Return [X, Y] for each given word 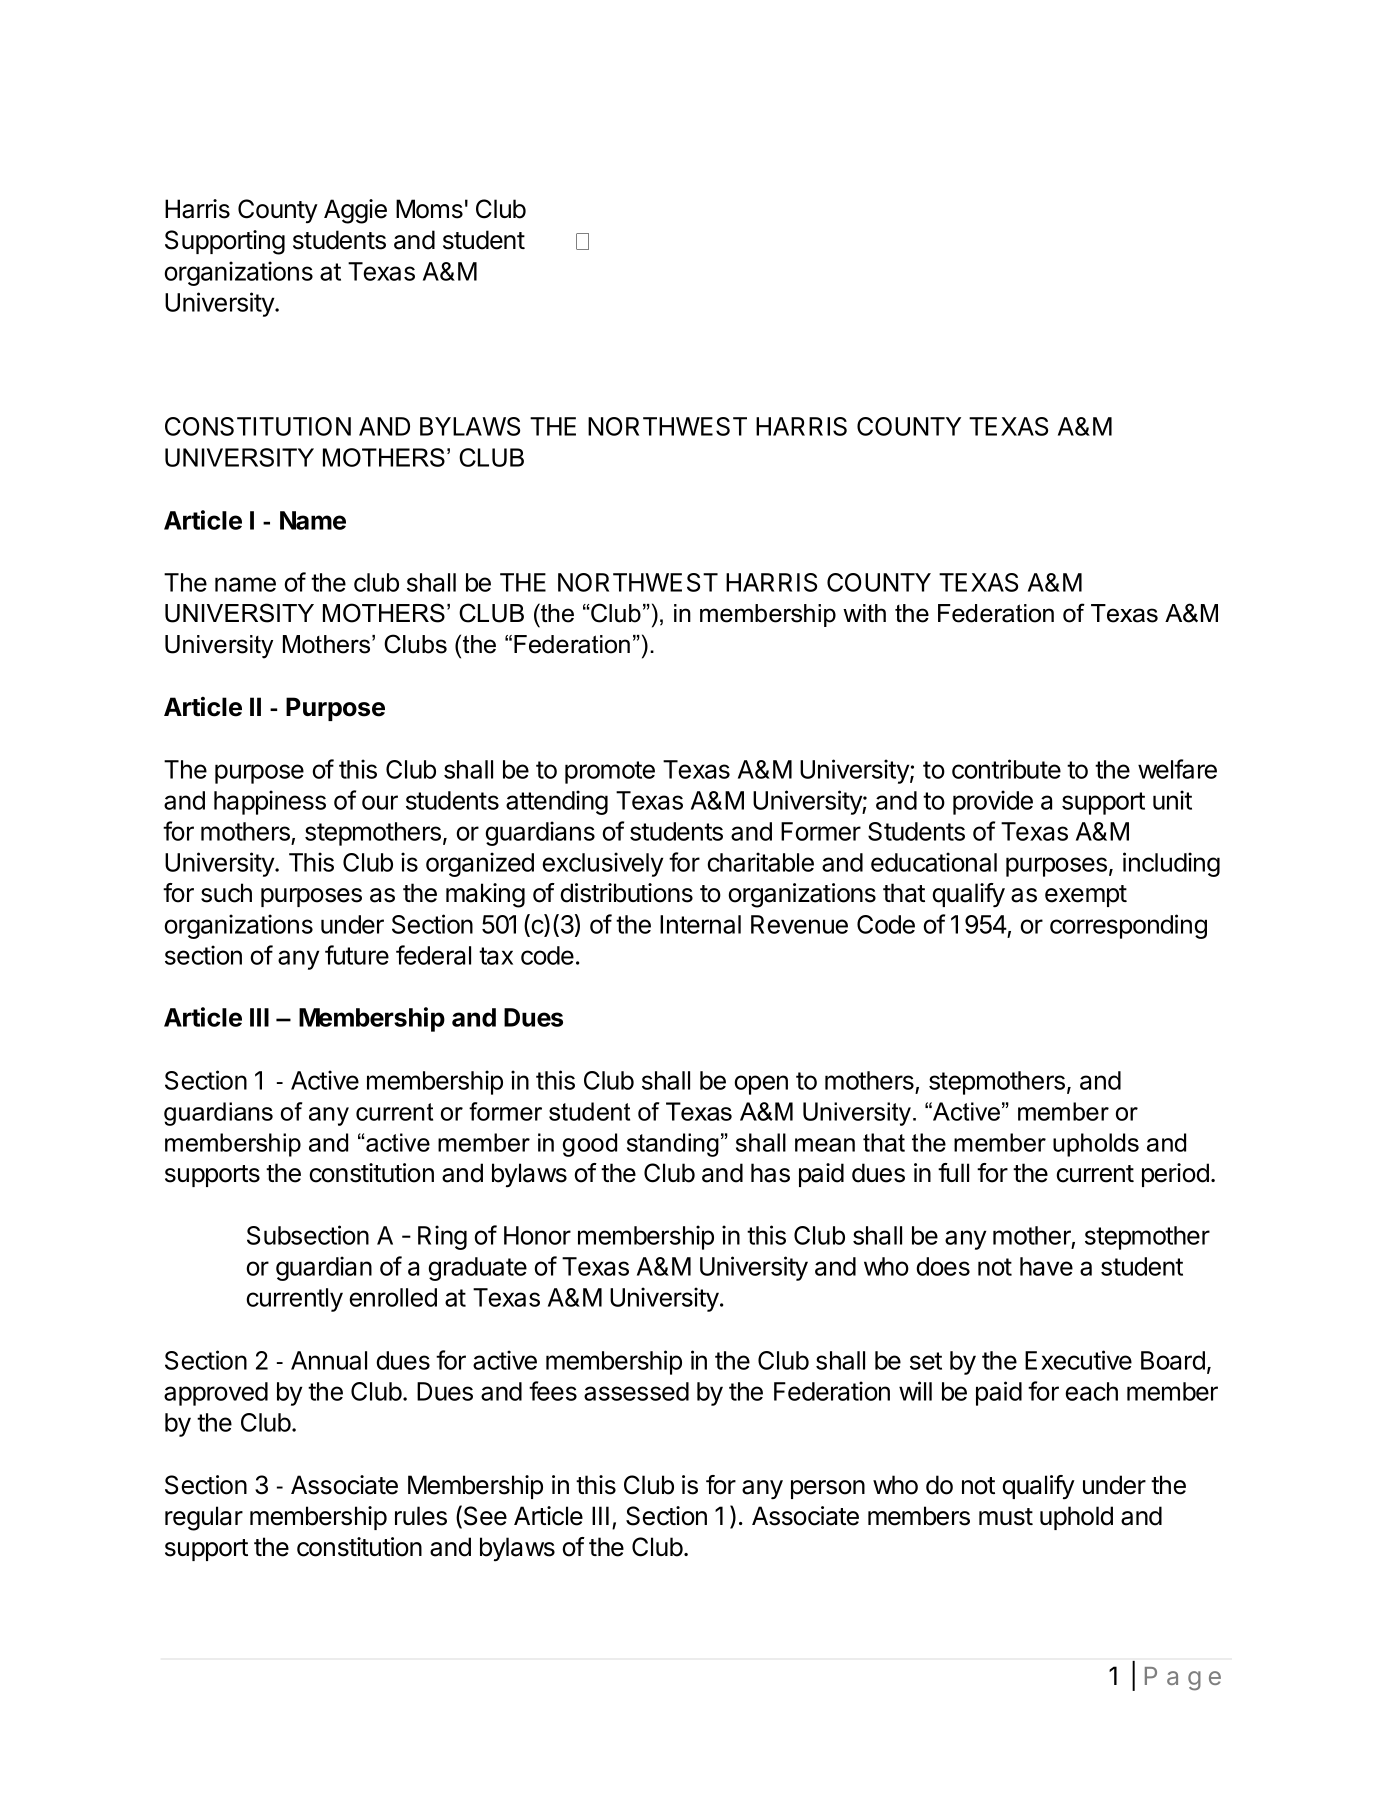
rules [421, 1516]
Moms [429, 209]
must [1006, 1517]
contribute [1006, 769]
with [864, 613]
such [226, 893]
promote [610, 772]
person [828, 1489]
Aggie [355, 211]
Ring [442, 1237]
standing [673, 1145]
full [953, 1172]
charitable [760, 862]
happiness [270, 802]
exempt [1086, 896]
